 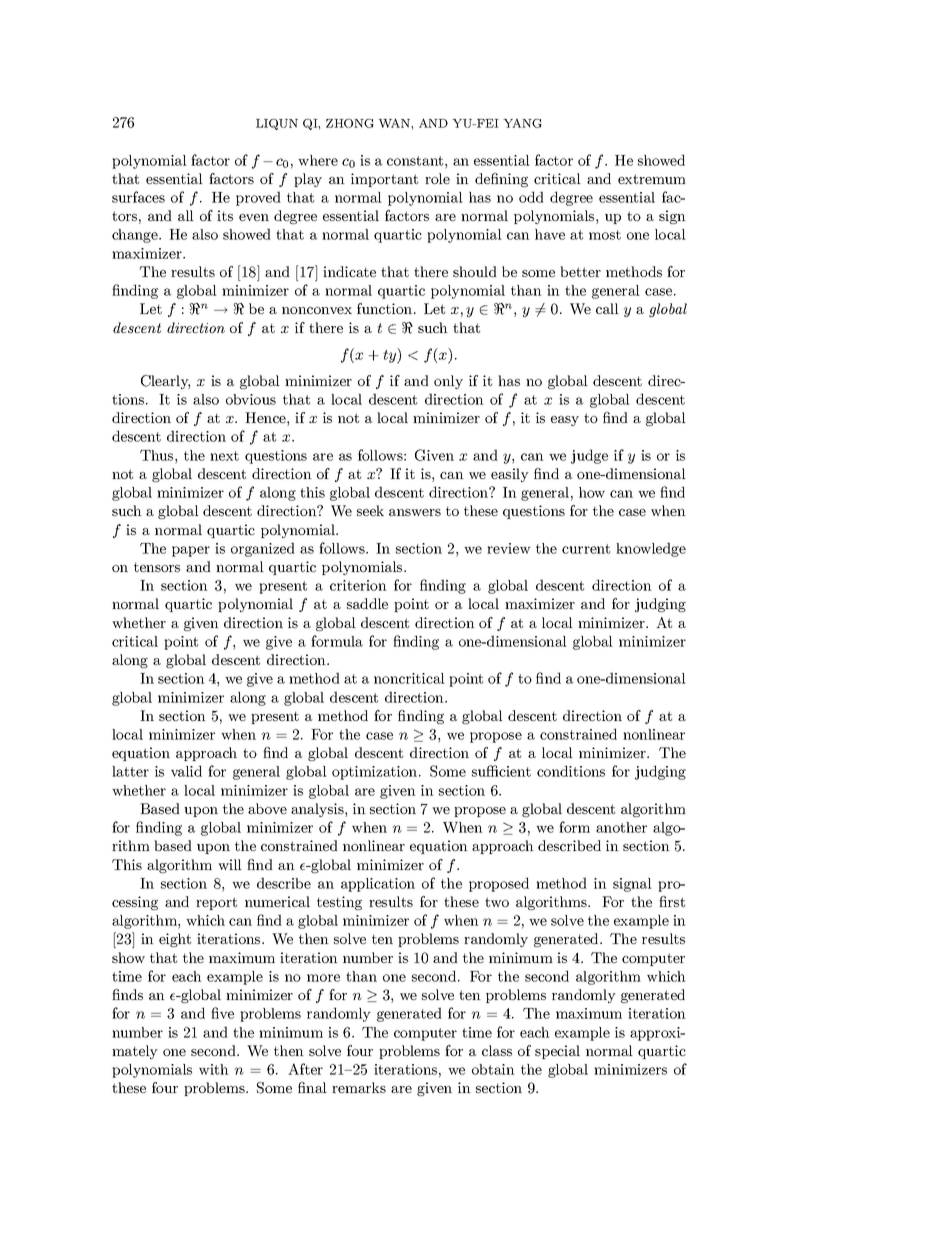 What do you see at coordinates (138, 197) in the page?
I see `surfaces` at bounding box center [138, 197].
